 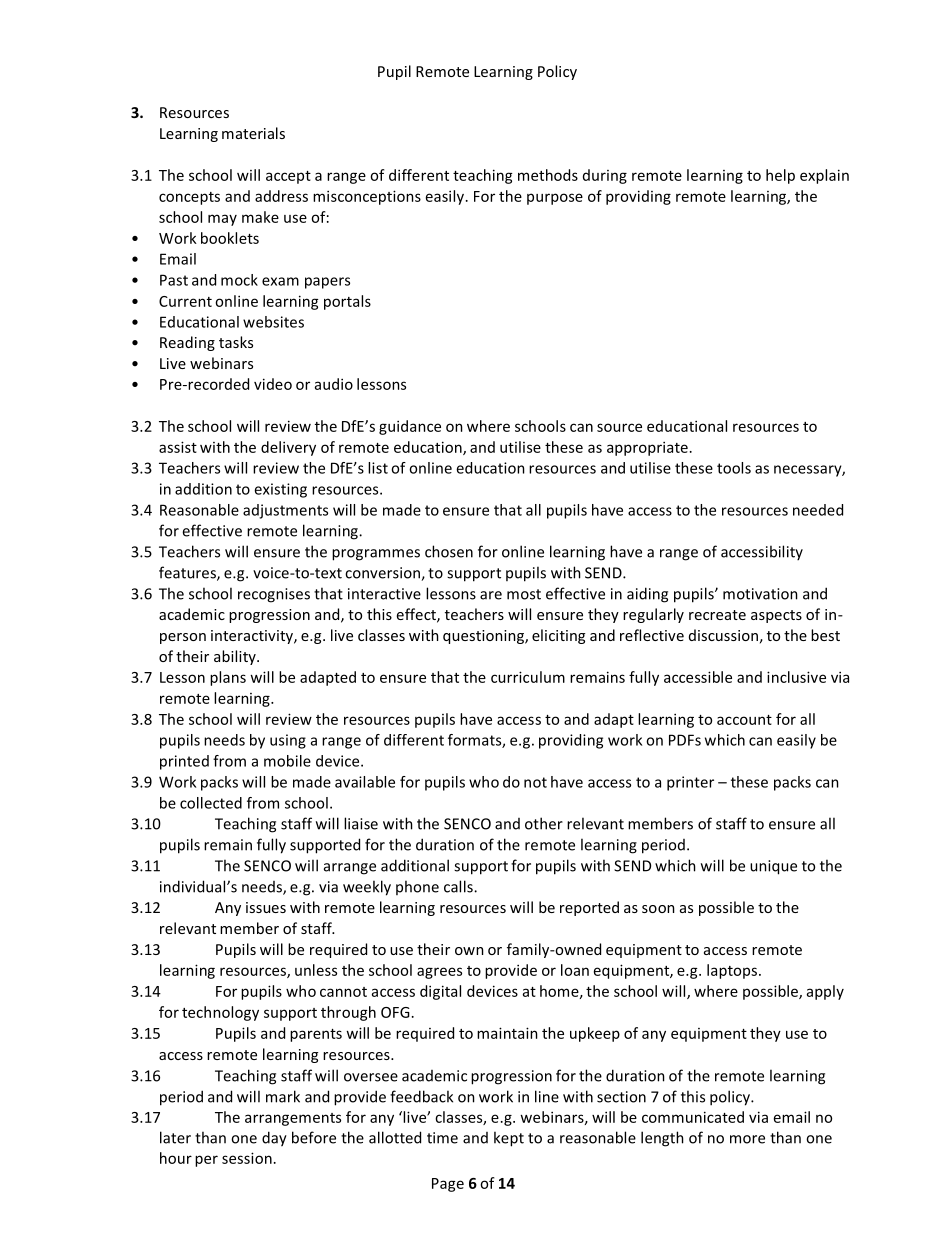 What do you see at coordinates (509, 1139) in the screenshot?
I see `kept` at bounding box center [509, 1139].
